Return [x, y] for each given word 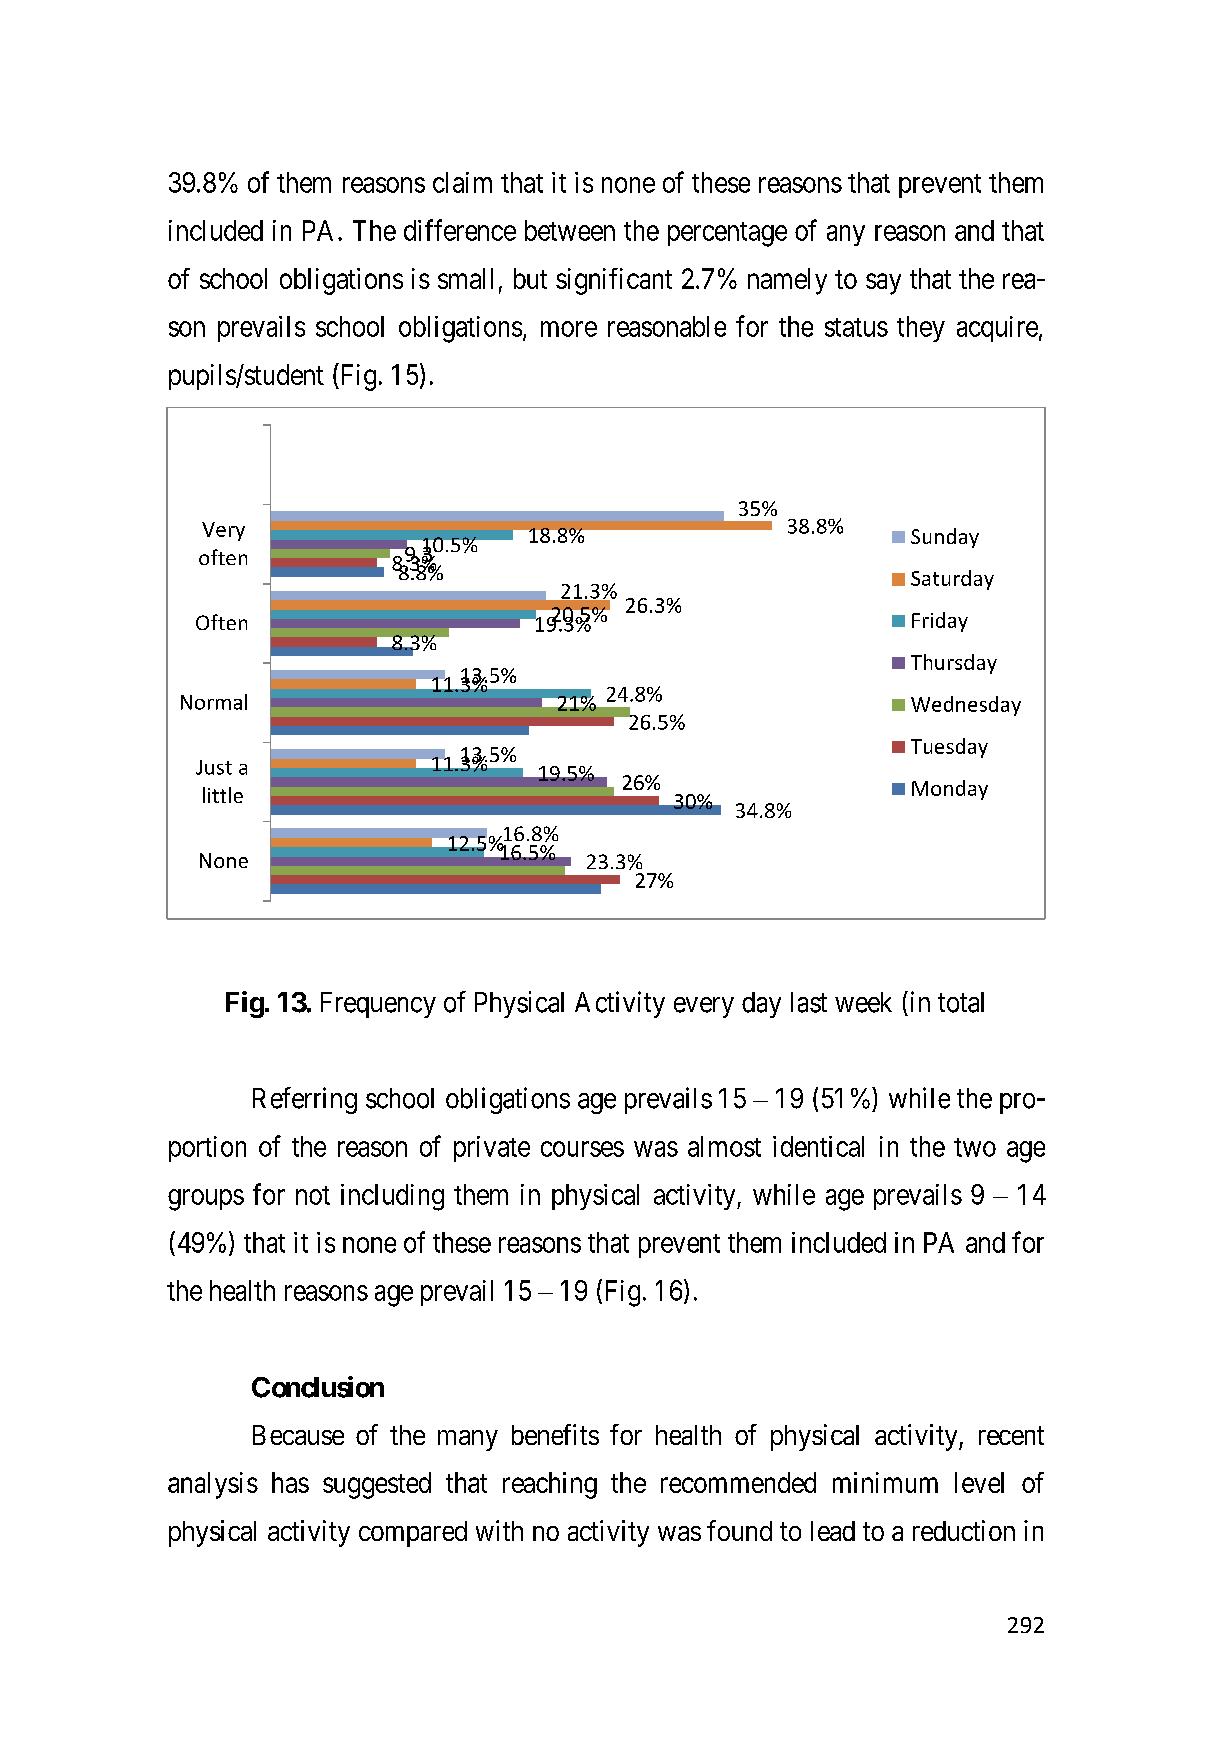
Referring [305, 1100]
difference [460, 230]
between [570, 230]
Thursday [954, 664]
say [883, 284]
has [290, 1482]
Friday [940, 622]
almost [724, 1146]
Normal [214, 702]
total [961, 1002]
